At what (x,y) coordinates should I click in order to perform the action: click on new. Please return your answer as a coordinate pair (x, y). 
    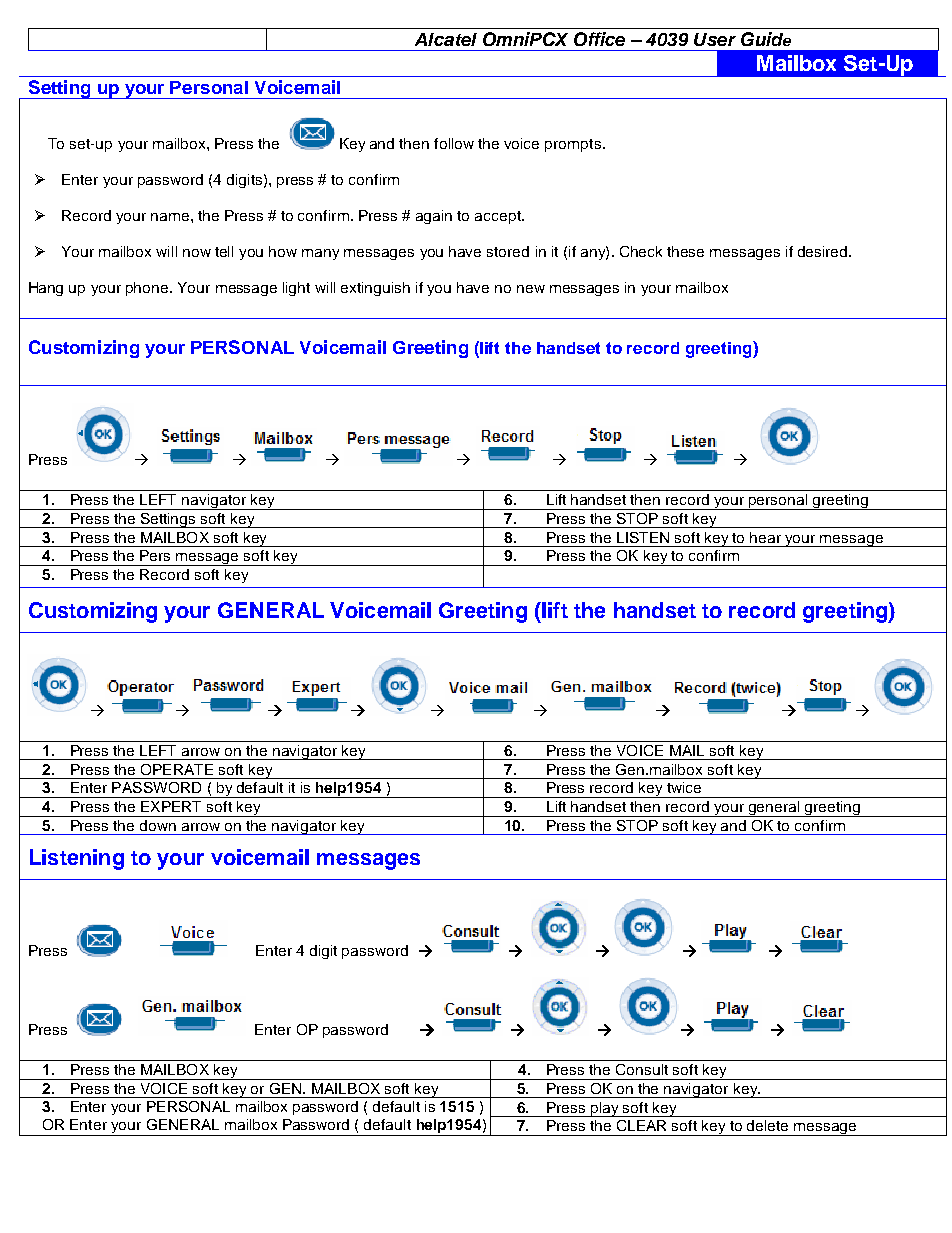
    Looking at the image, I should click on (531, 289).
